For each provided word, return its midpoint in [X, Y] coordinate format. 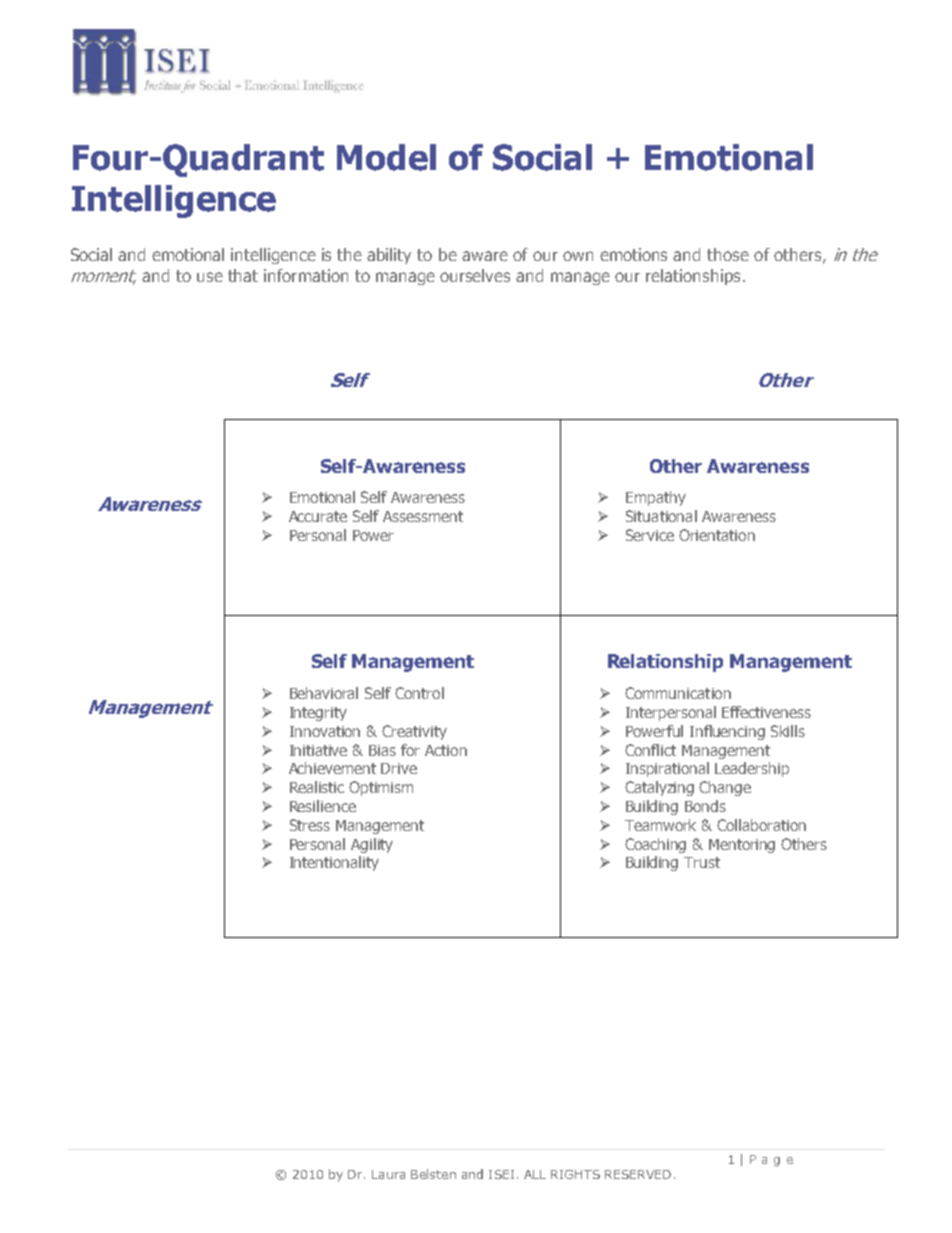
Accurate [318, 516]
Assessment [423, 516]
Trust [702, 862]
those [728, 254]
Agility [372, 845]
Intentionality [334, 863]
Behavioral [324, 693]
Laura [388, 1174]
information [306, 275]
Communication [678, 693]
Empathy [656, 498]
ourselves [475, 275]
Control [419, 693]
